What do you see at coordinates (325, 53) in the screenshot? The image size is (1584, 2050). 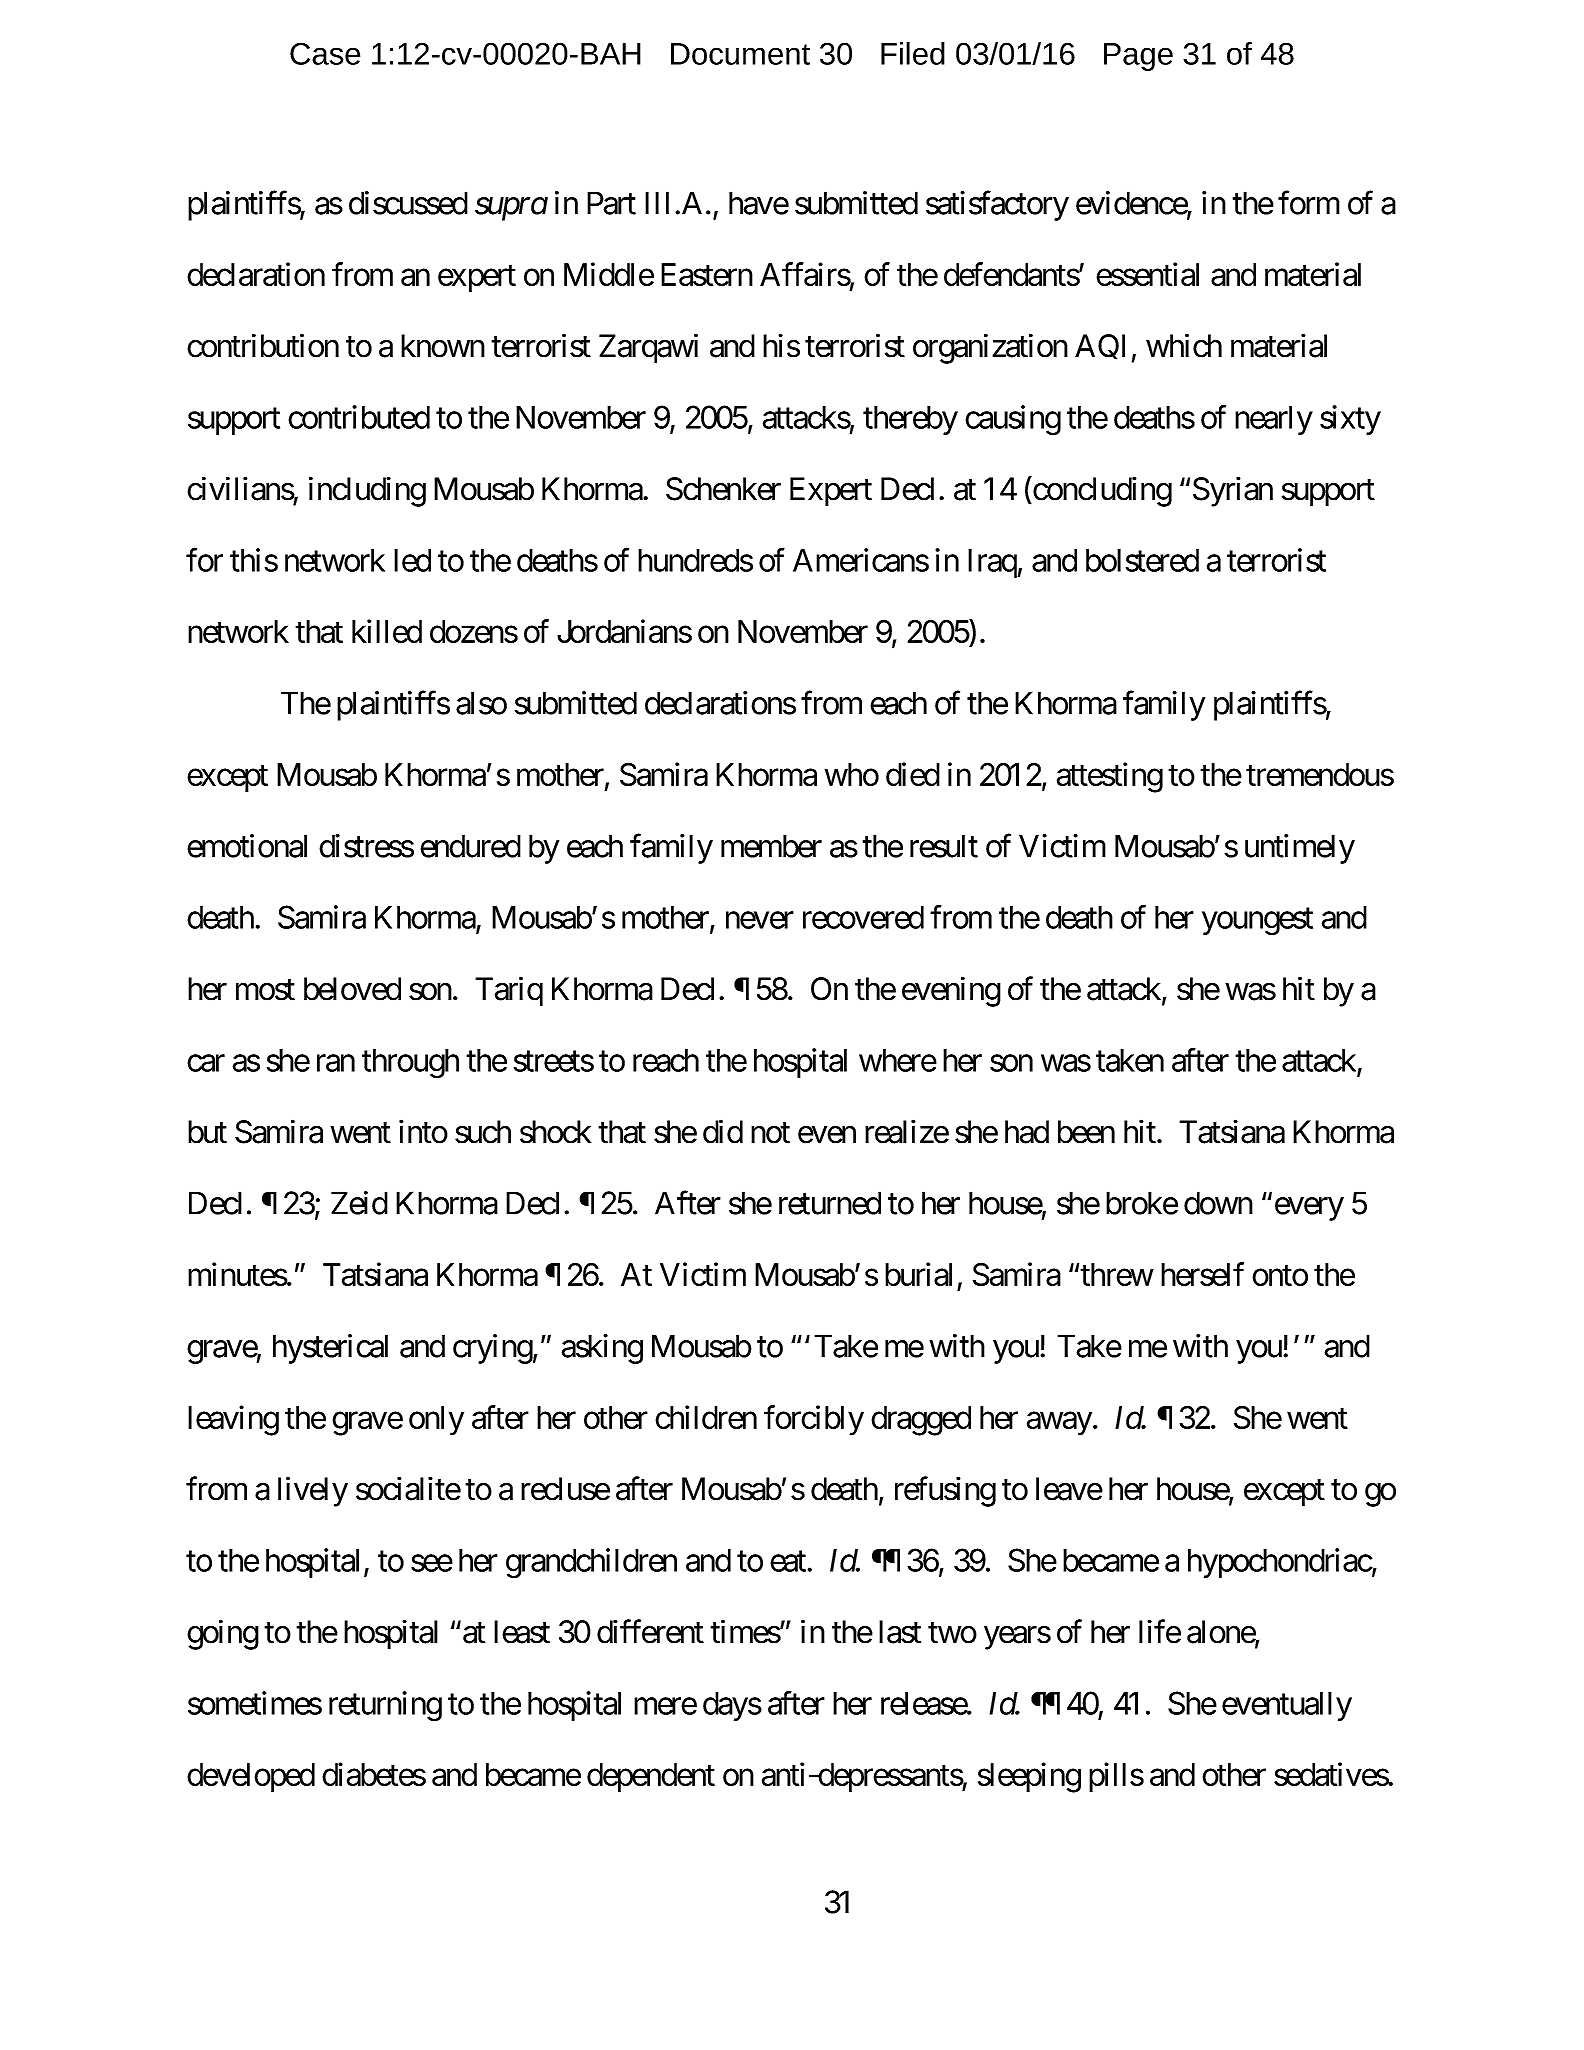 I see `Case` at bounding box center [325, 53].
